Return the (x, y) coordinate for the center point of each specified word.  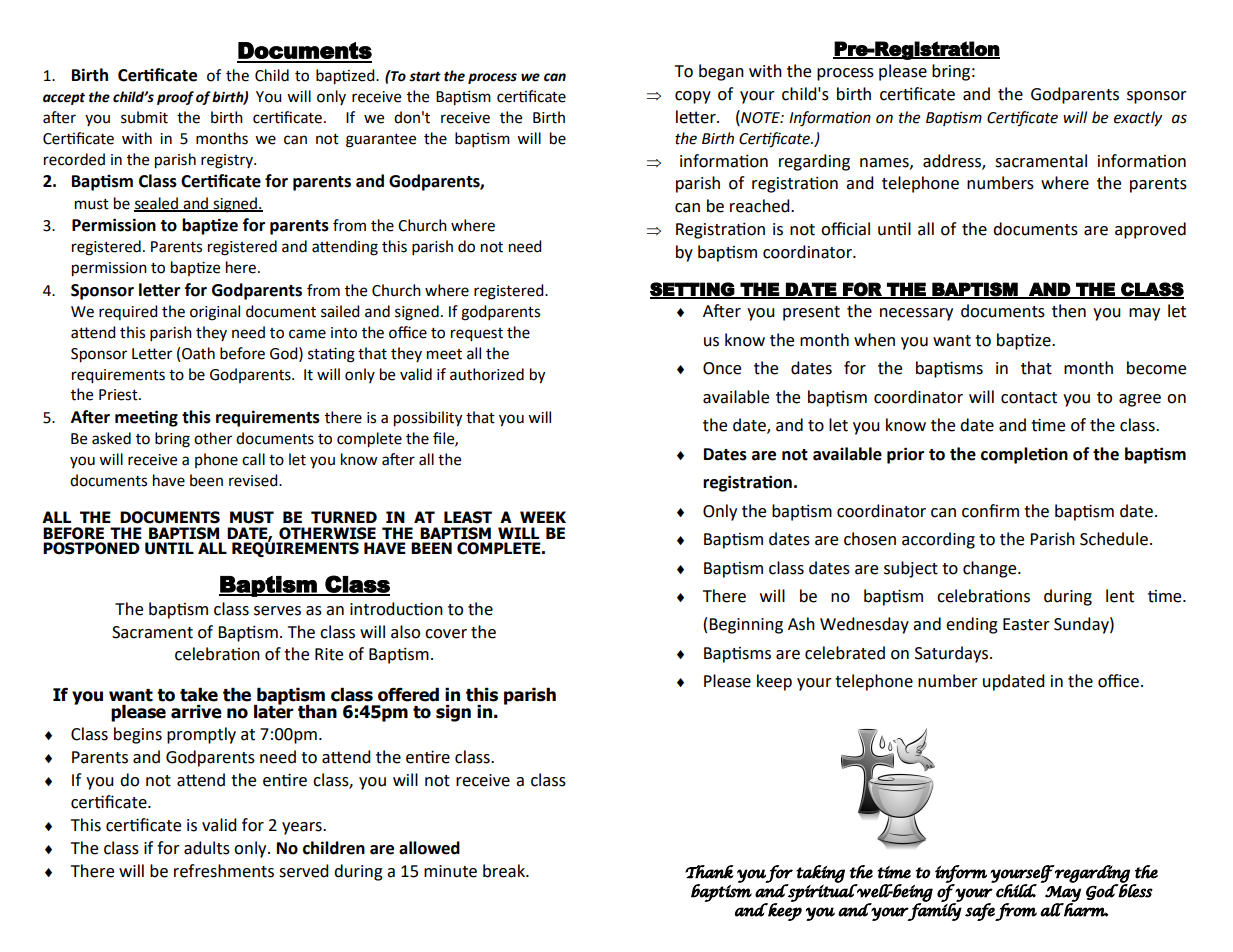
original (215, 313)
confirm (990, 511)
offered (408, 694)
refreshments (224, 871)
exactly (1138, 119)
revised (254, 480)
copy (693, 97)
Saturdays (953, 654)
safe (980, 912)
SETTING (693, 290)
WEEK (543, 517)
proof (175, 98)
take (199, 694)
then (1069, 311)
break (505, 871)
